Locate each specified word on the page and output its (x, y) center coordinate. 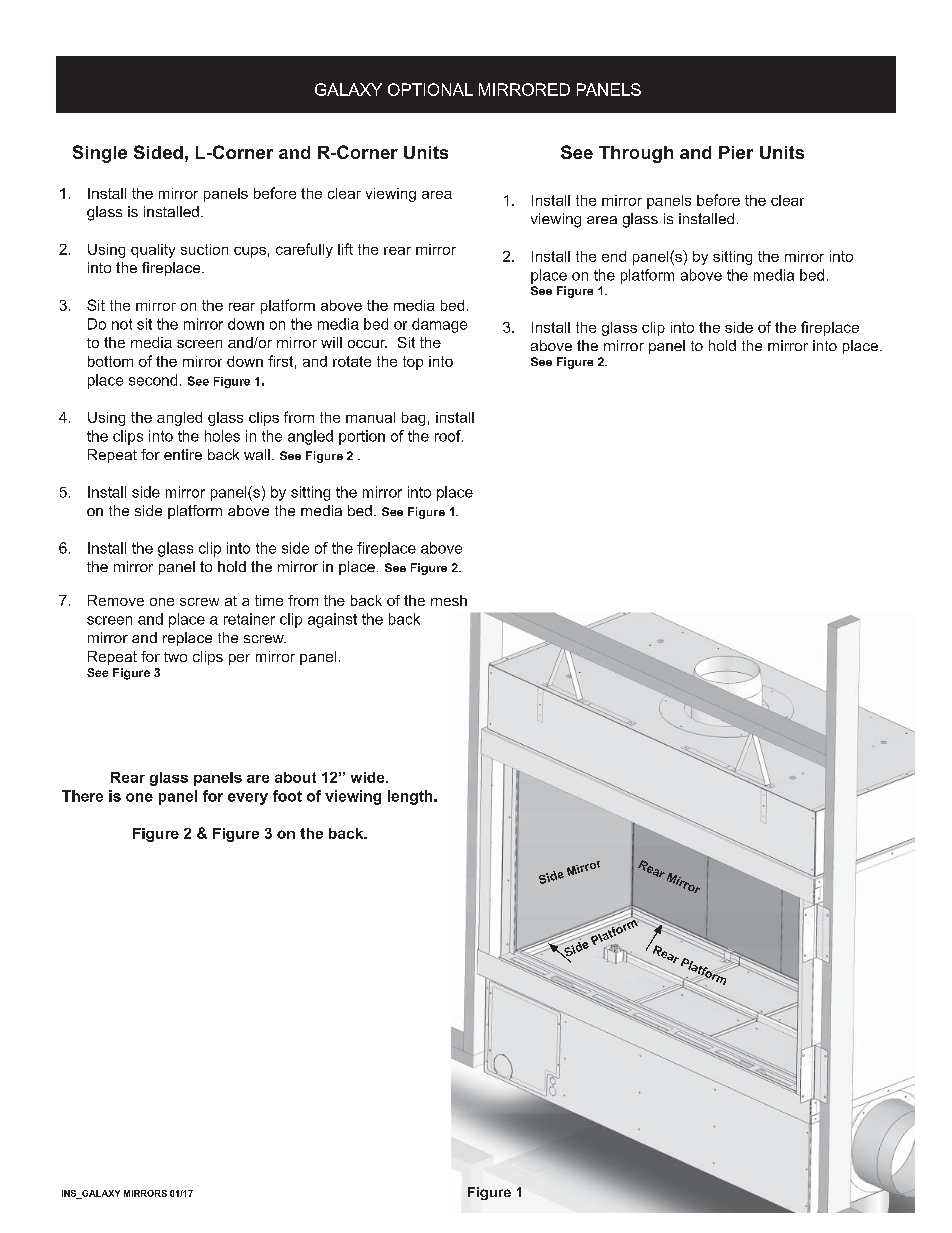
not (122, 324)
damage (439, 325)
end (614, 256)
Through (636, 154)
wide (369, 777)
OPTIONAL (430, 89)
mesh (449, 600)
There (82, 796)
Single (100, 154)
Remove (116, 600)
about (295, 777)
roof (449, 436)
